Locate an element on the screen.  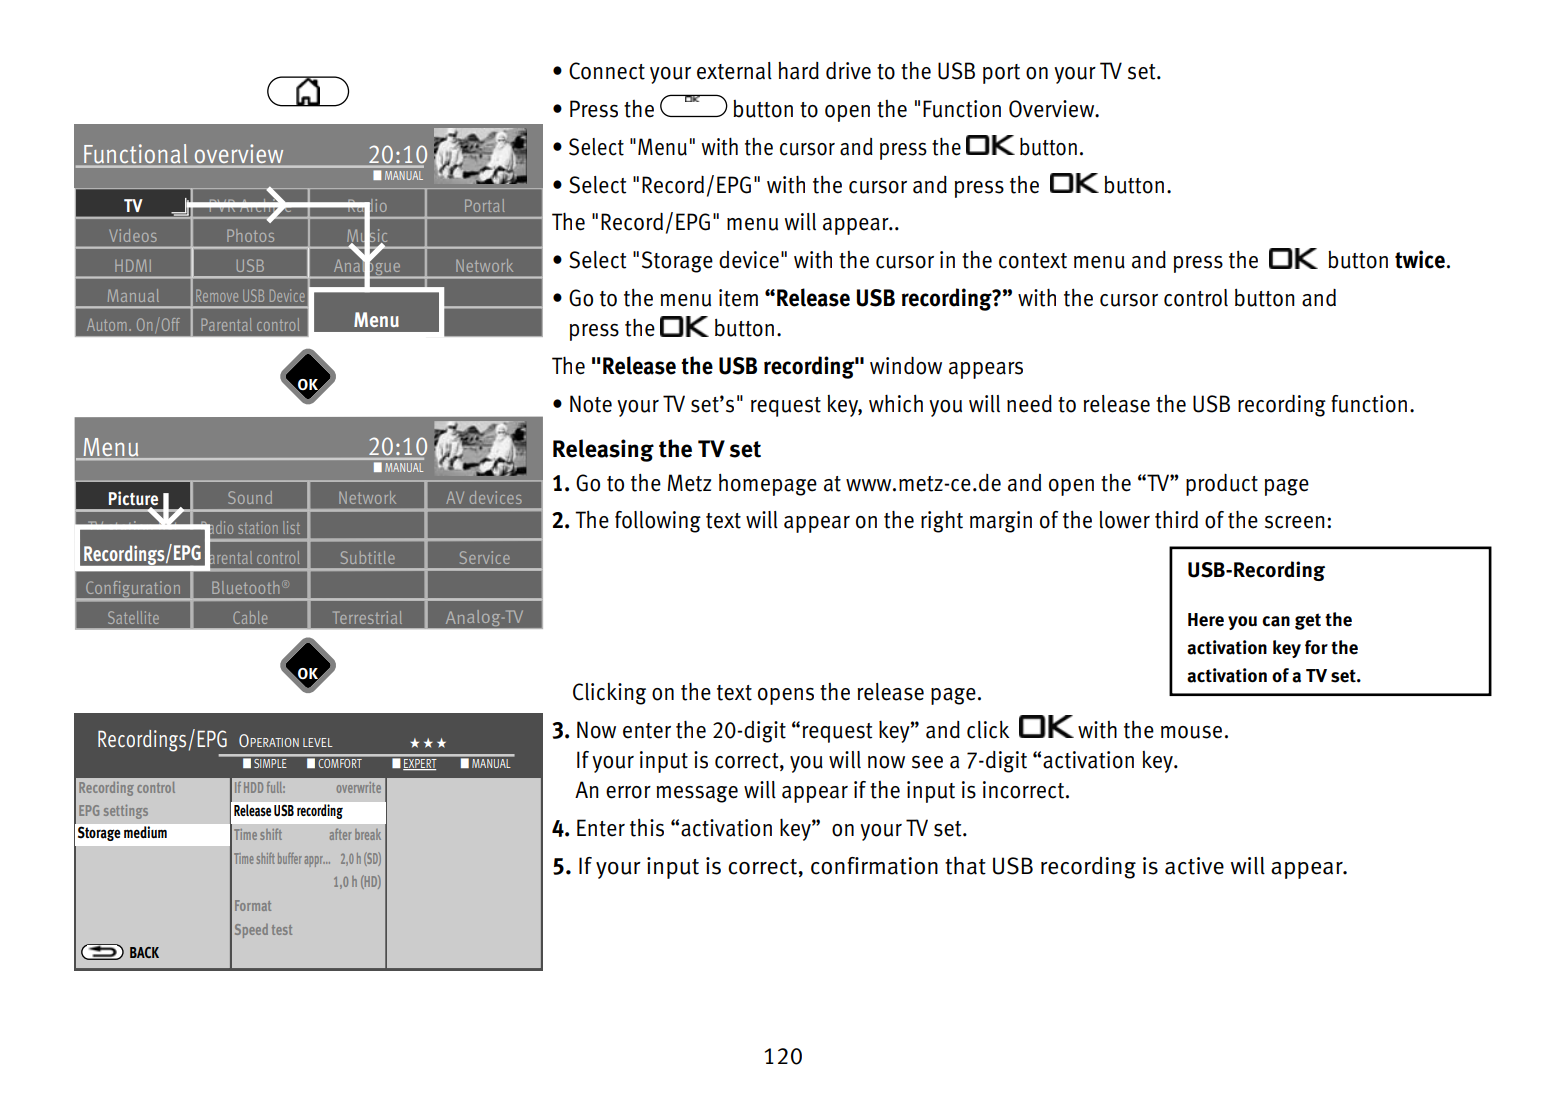
LEVEL is located at coordinates (317, 742).
